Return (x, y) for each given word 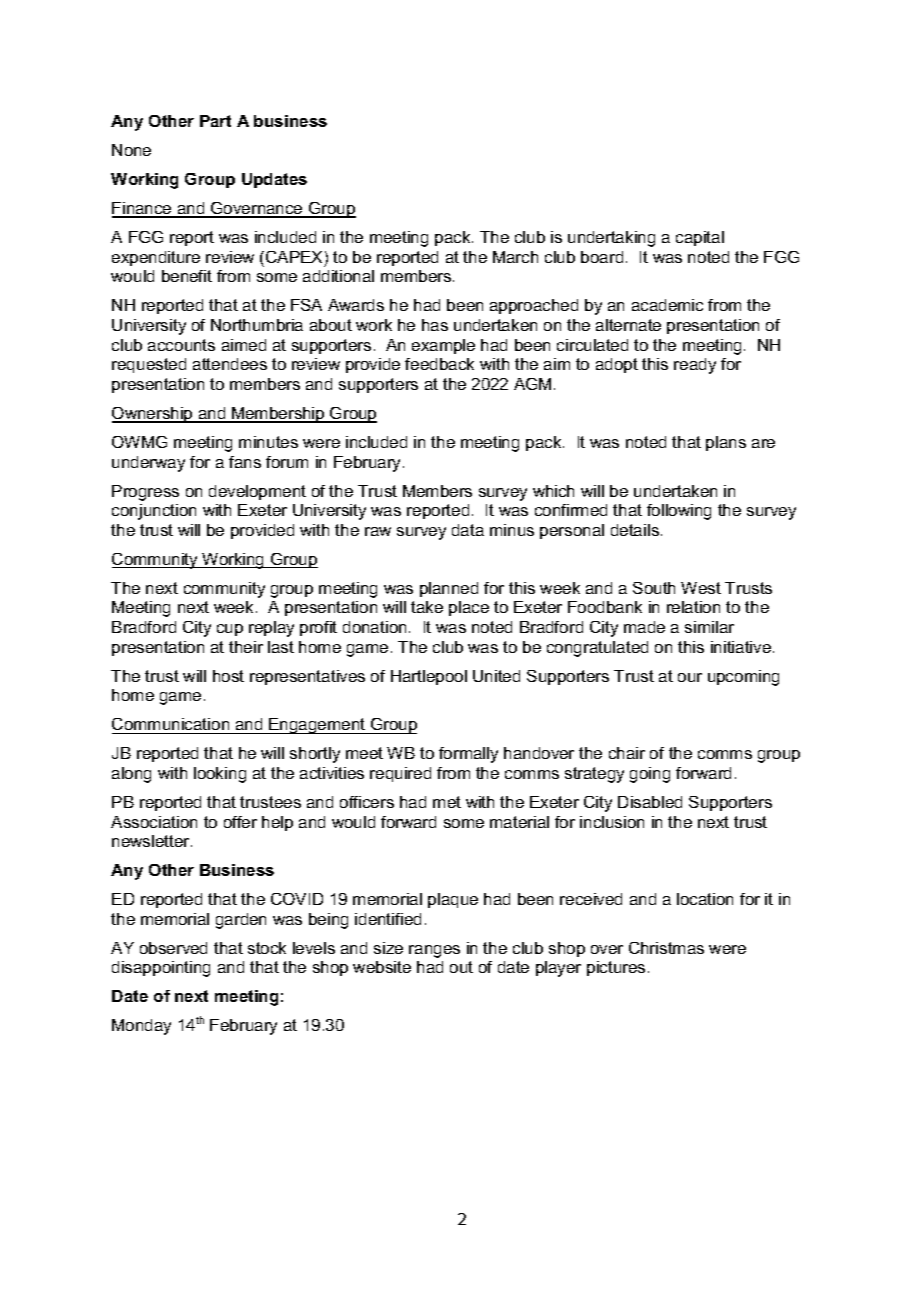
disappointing (161, 969)
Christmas (666, 948)
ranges (434, 951)
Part (215, 121)
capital (700, 238)
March (515, 257)
